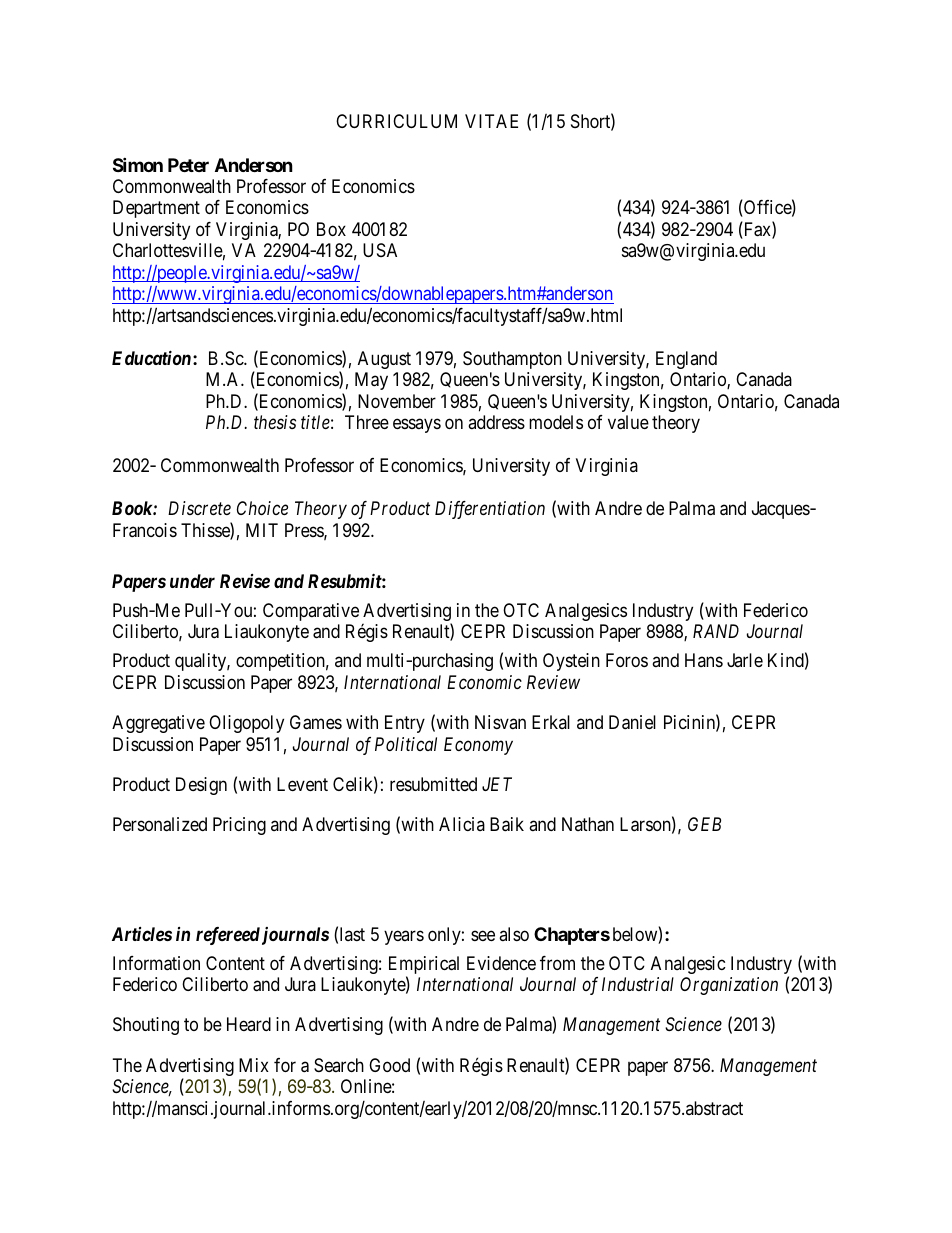 This page has width=952, height=1233. I want to click on value, so click(628, 422).
